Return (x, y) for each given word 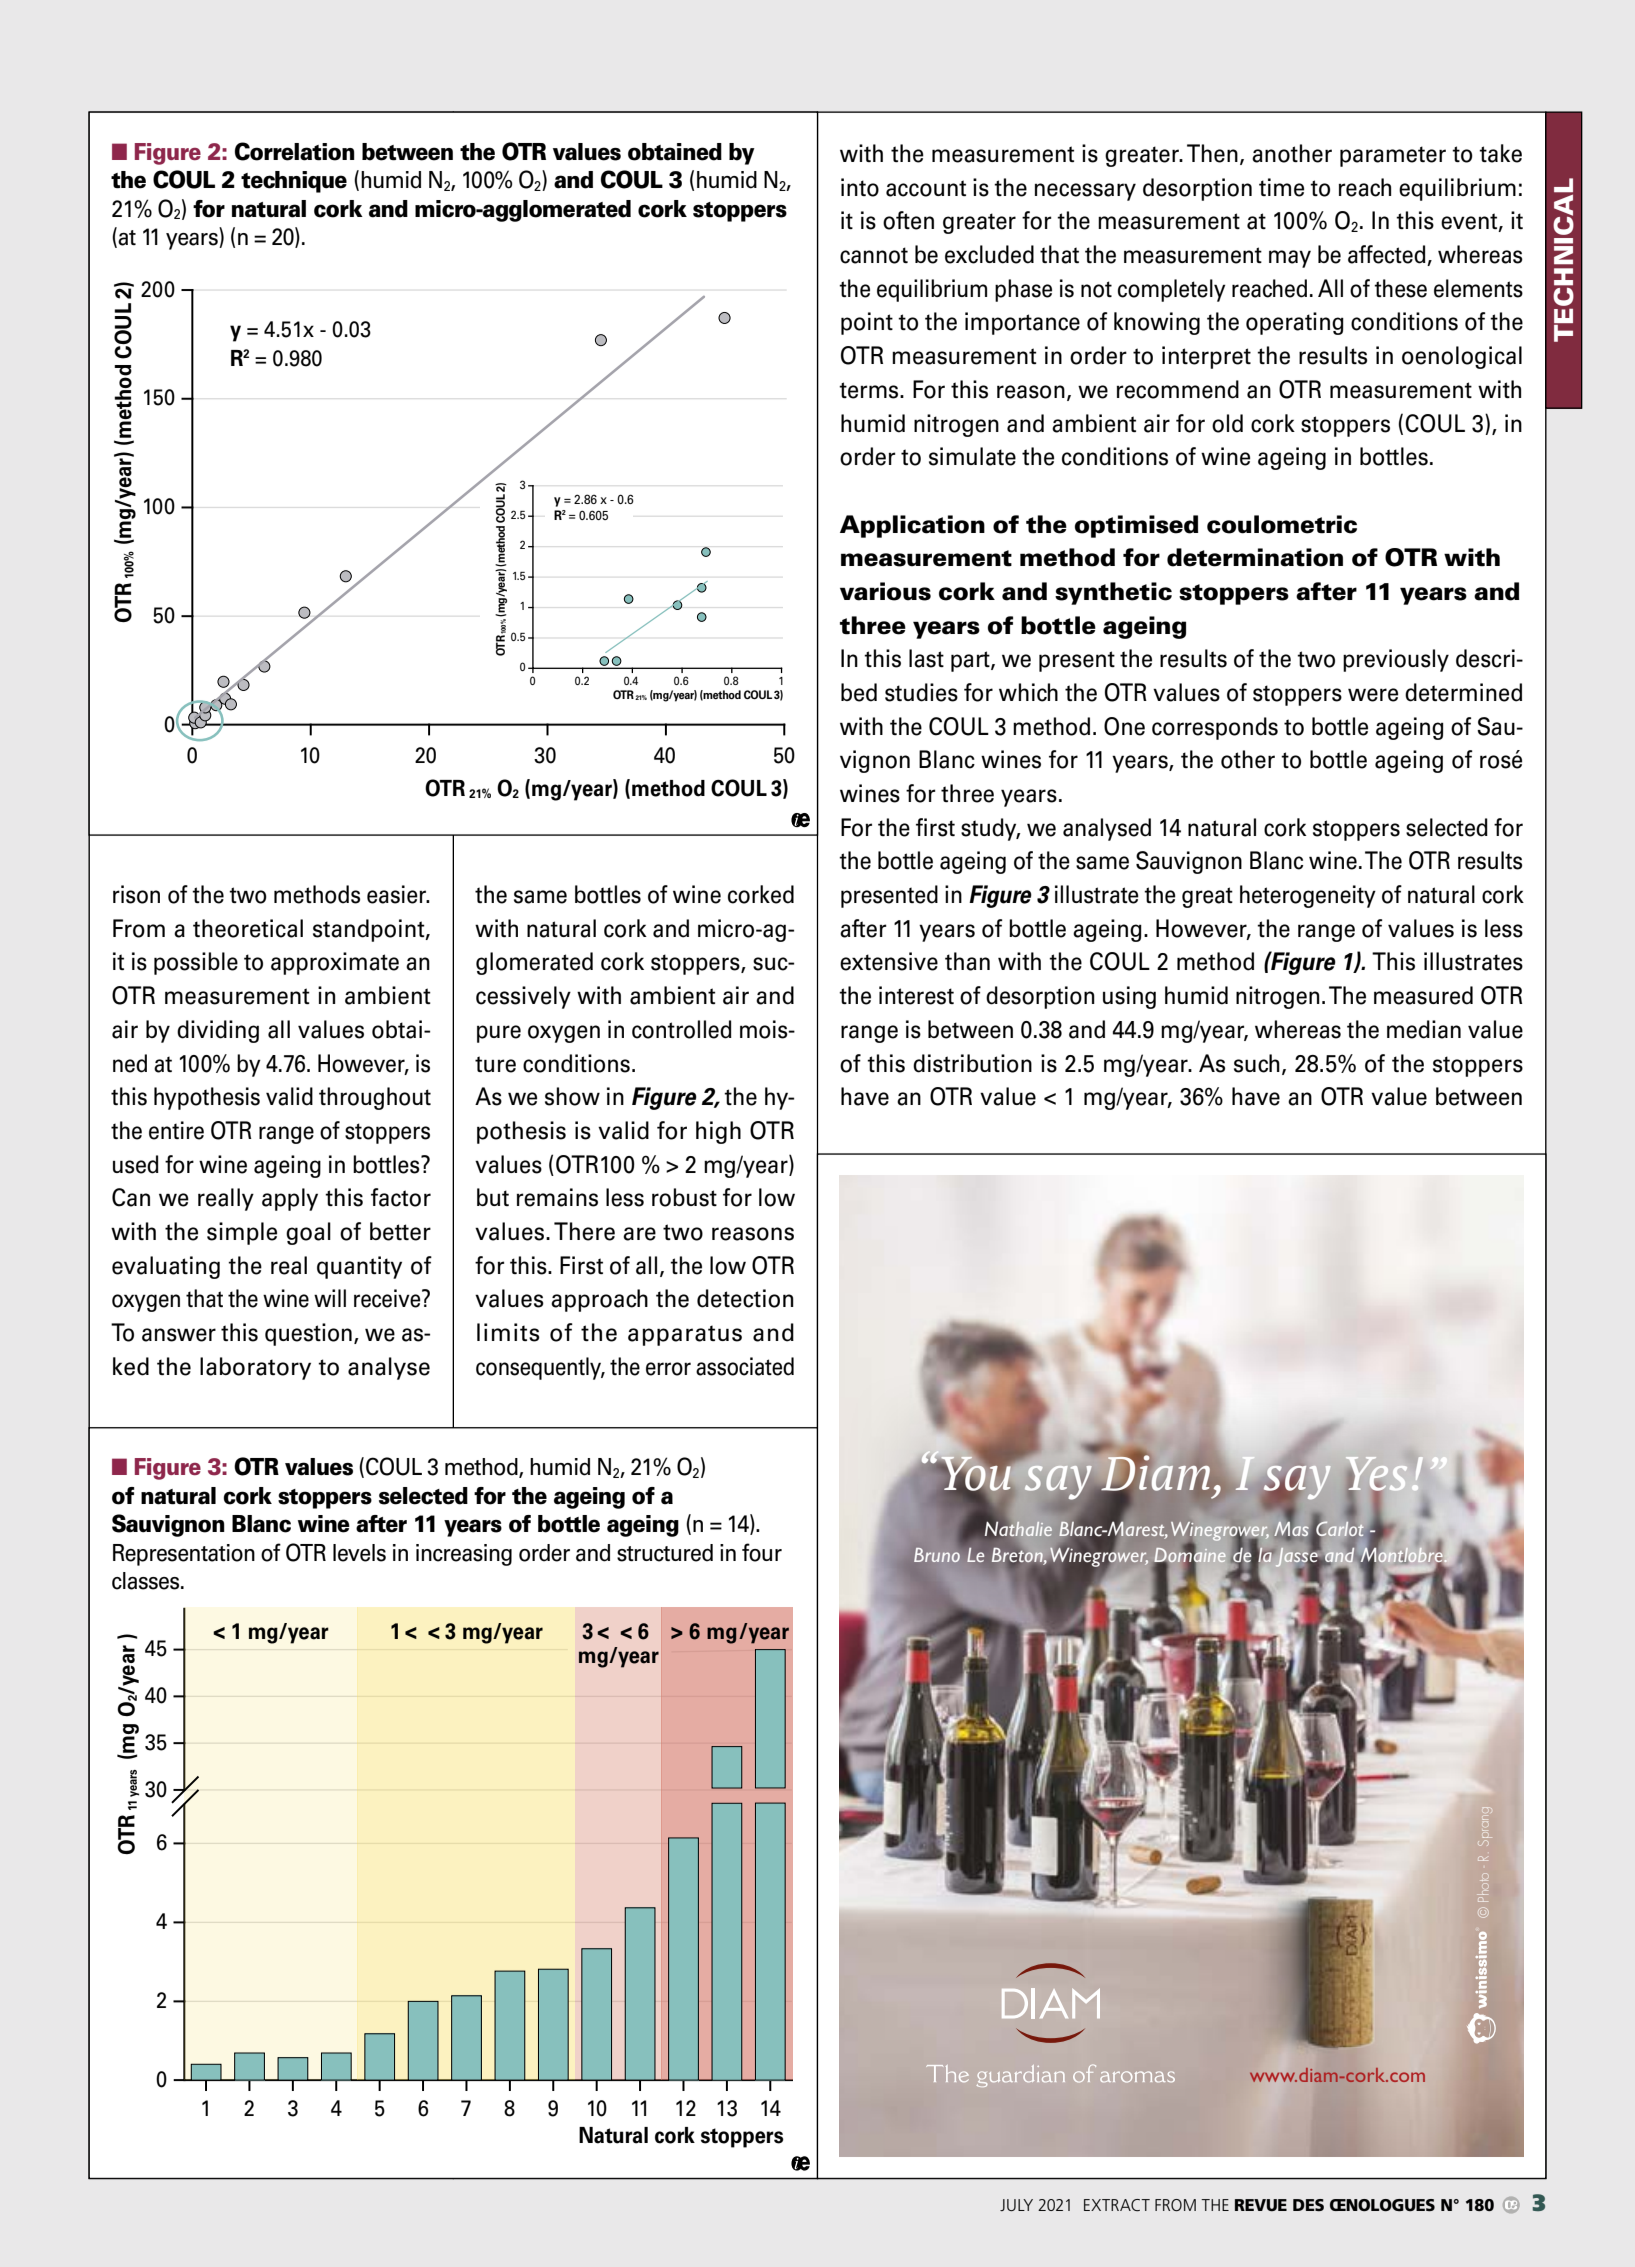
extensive (889, 961)
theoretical (248, 928)
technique (294, 182)
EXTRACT (1117, 2205)
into (860, 187)
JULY (1016, 2205)
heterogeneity (1308, 896)
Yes (1376, 1475)
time (1281, 187)
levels (359, 1553)
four (762, 1552)
